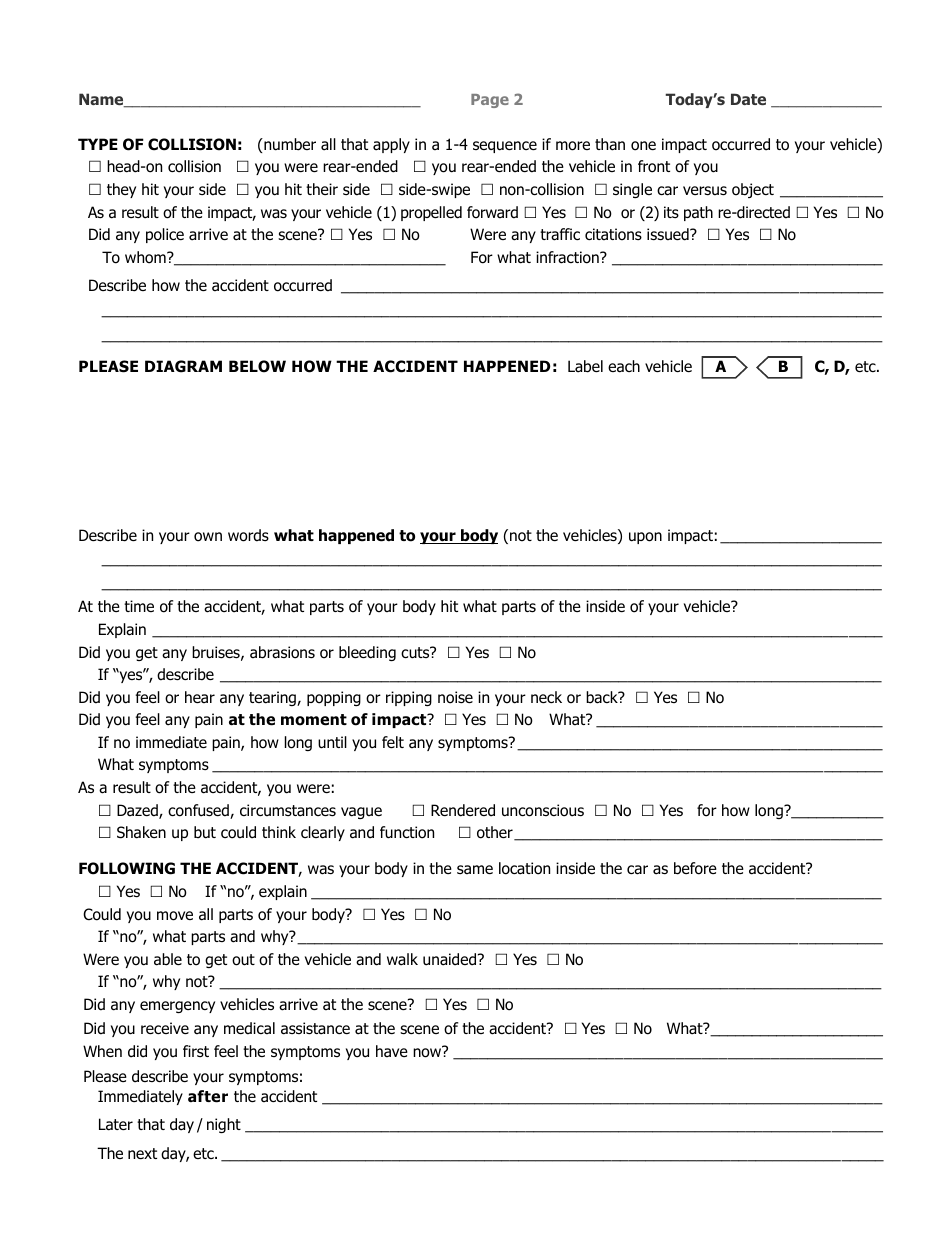 The image size is (952, 1233). Describe the element at coordinates (98, 144) in the page. I see `TYPE` at that location.
